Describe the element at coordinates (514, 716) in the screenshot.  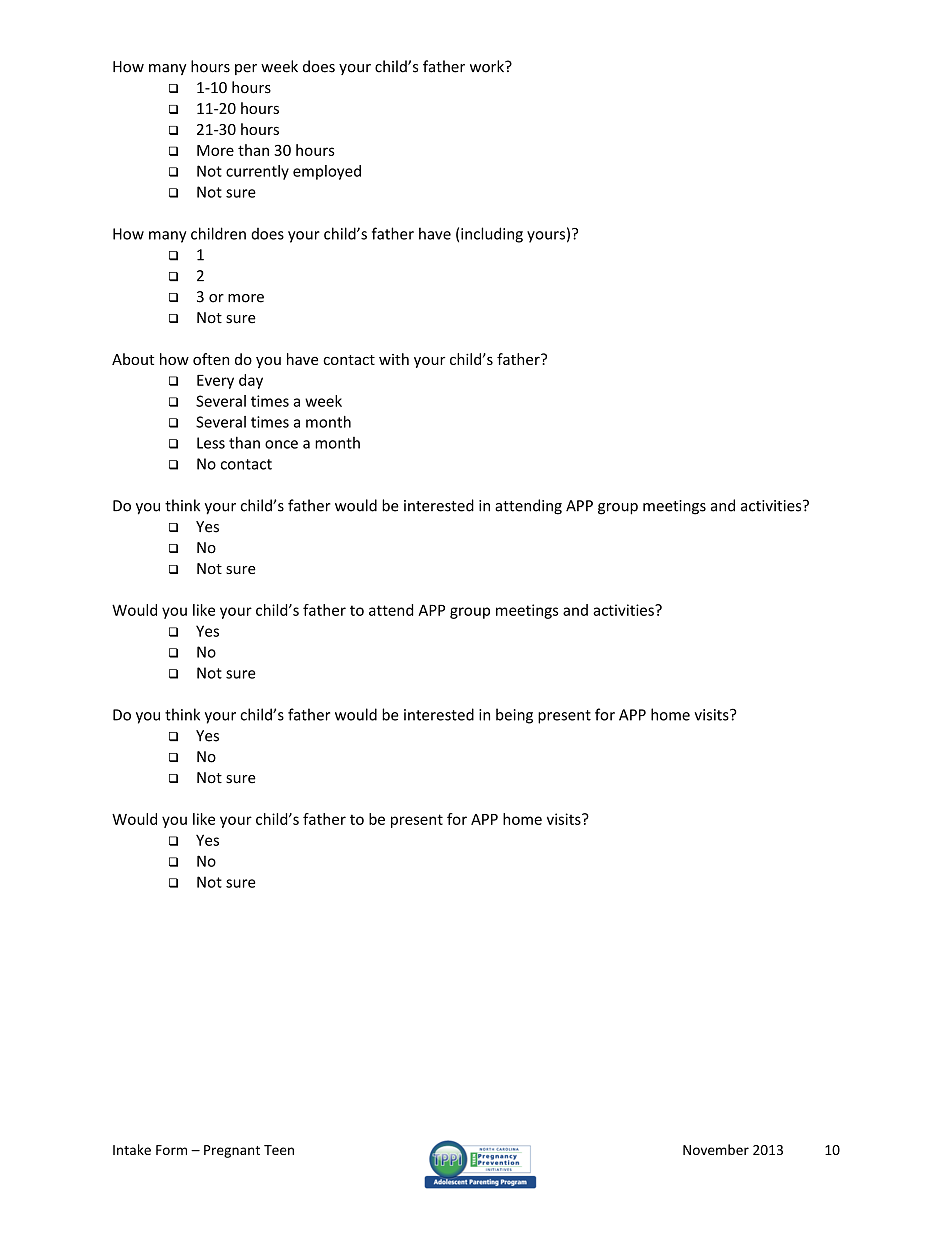
I see `being` at that location.
